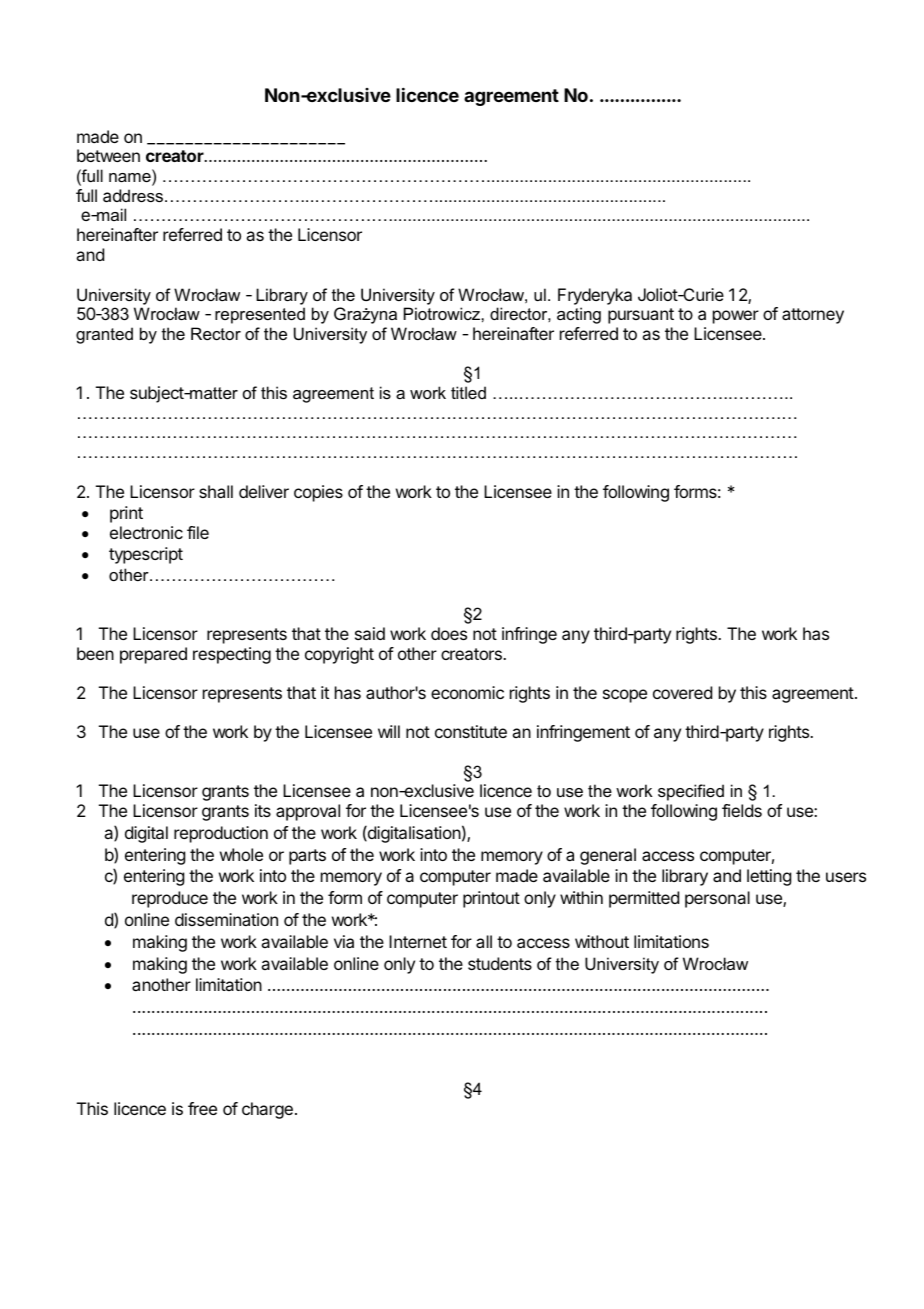 This screenshot has height=1309, width=924. What do you see at coordinates (736, 317) in the screenshot?
I see `power` at bounding box center [736, 317].
